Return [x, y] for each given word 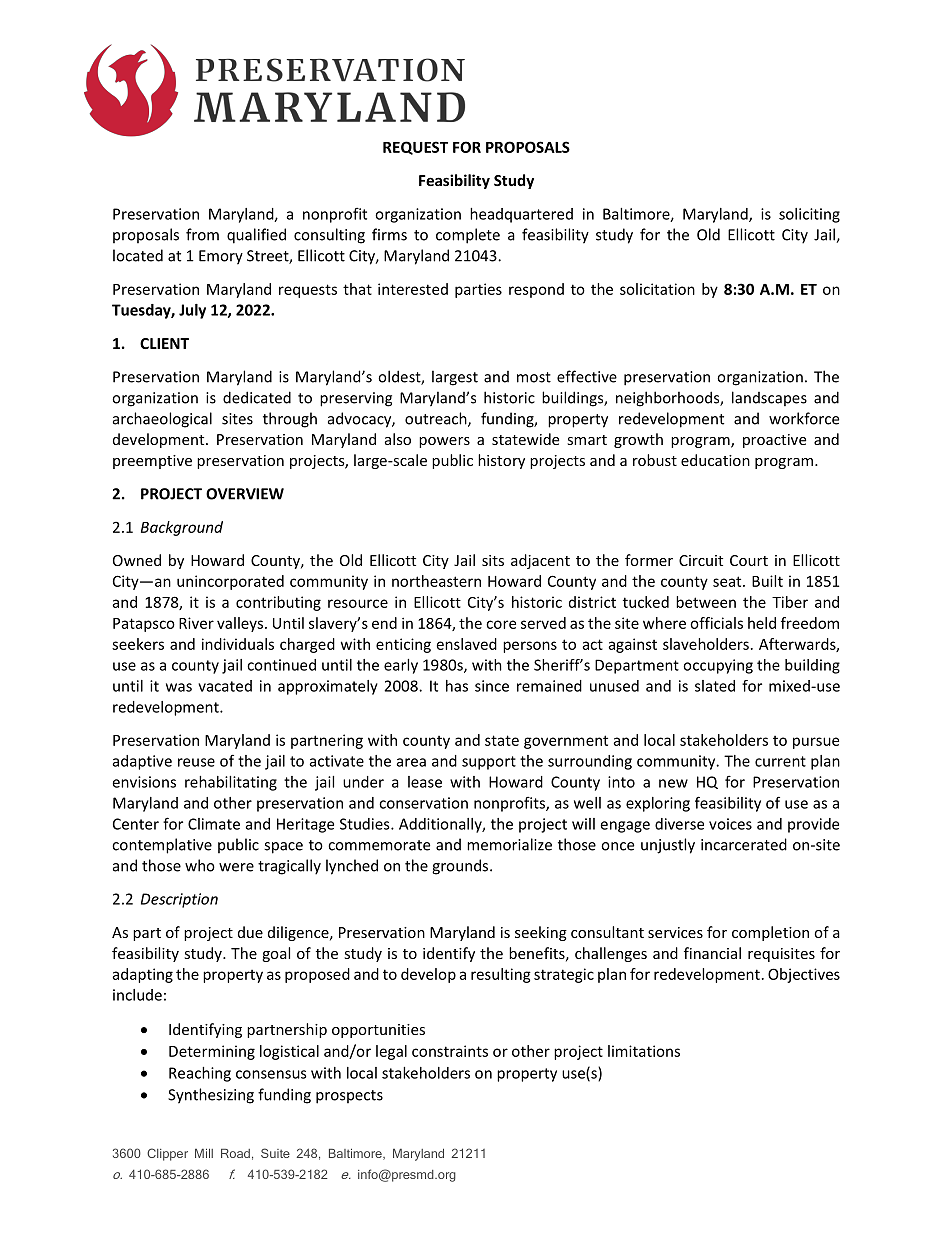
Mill [204, 1153]
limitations [644, 1051]
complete [468, 236]
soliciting [809, 215]
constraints [450, 1051]
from [202, 234]
